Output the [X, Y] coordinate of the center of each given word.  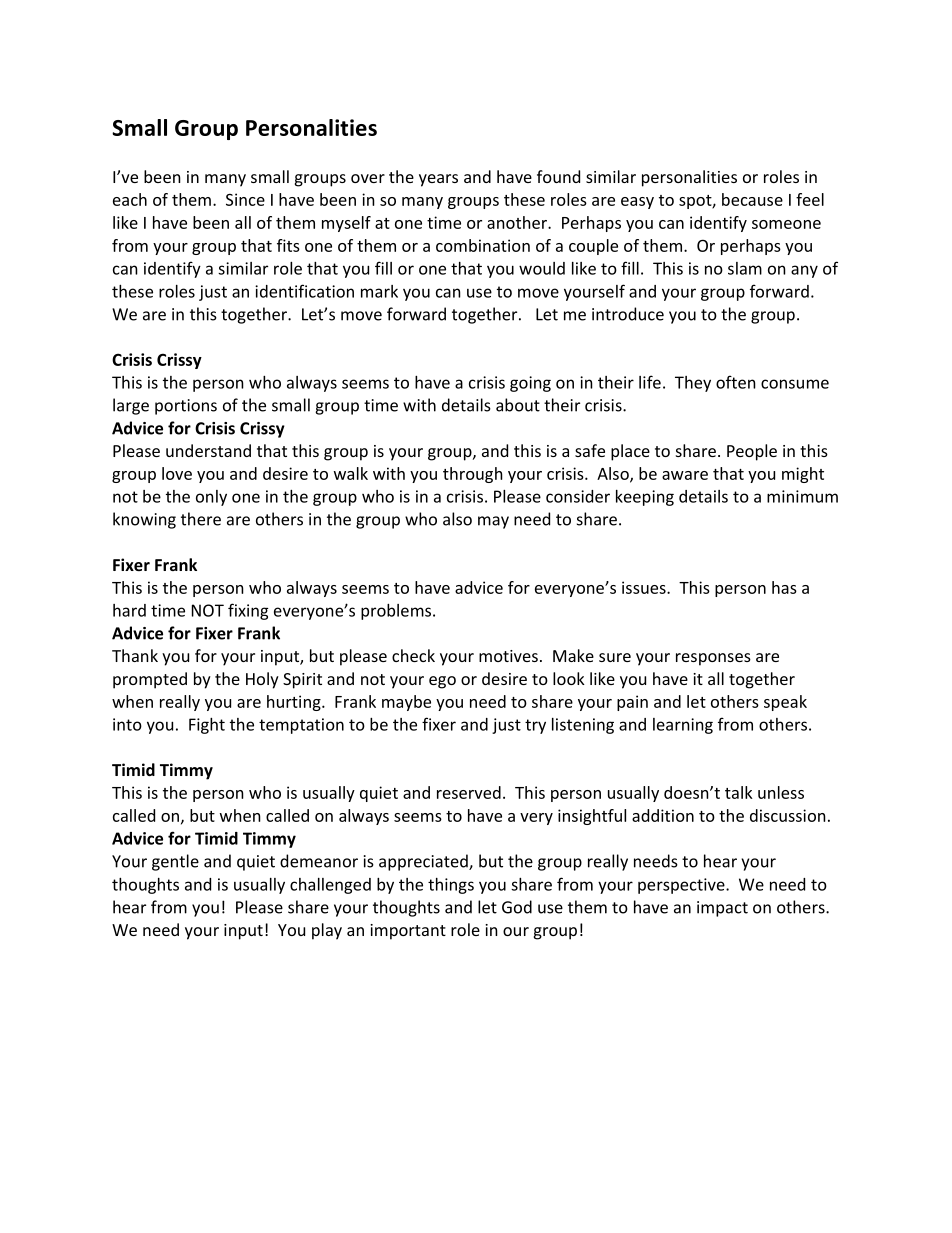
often [736, 382]
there [201, 519]
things [451, 886]
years [438, 180]
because [752, 199]
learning [683, 726]
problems [397, 612]
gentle [175, 862]
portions [186, 407]
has [784, 587]
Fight [207, 726]
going [530, 384]
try [535, 726]
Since [245, 199]
